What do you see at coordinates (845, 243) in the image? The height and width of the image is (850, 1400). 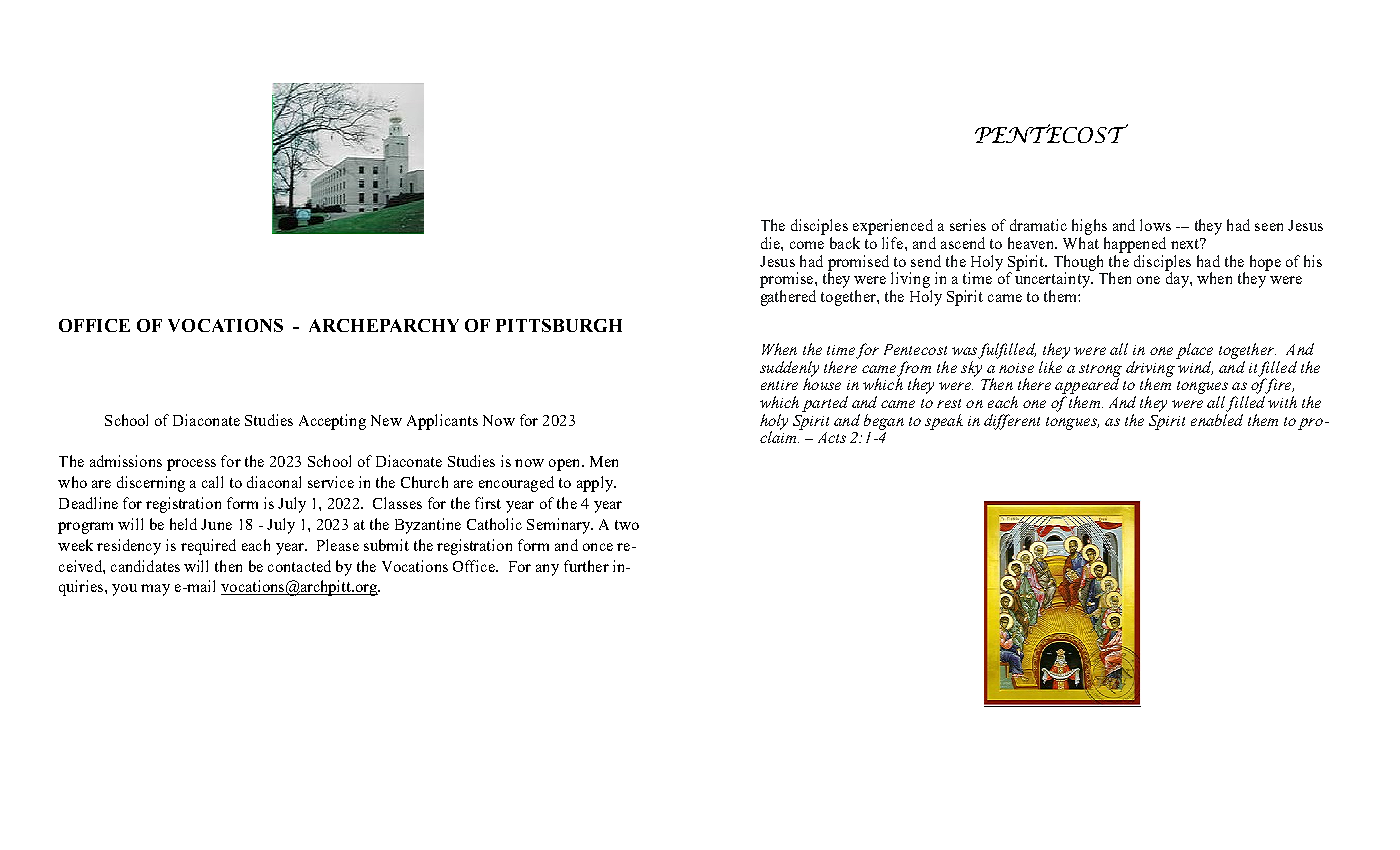 I see `back` at bounding box center [845, 243].
